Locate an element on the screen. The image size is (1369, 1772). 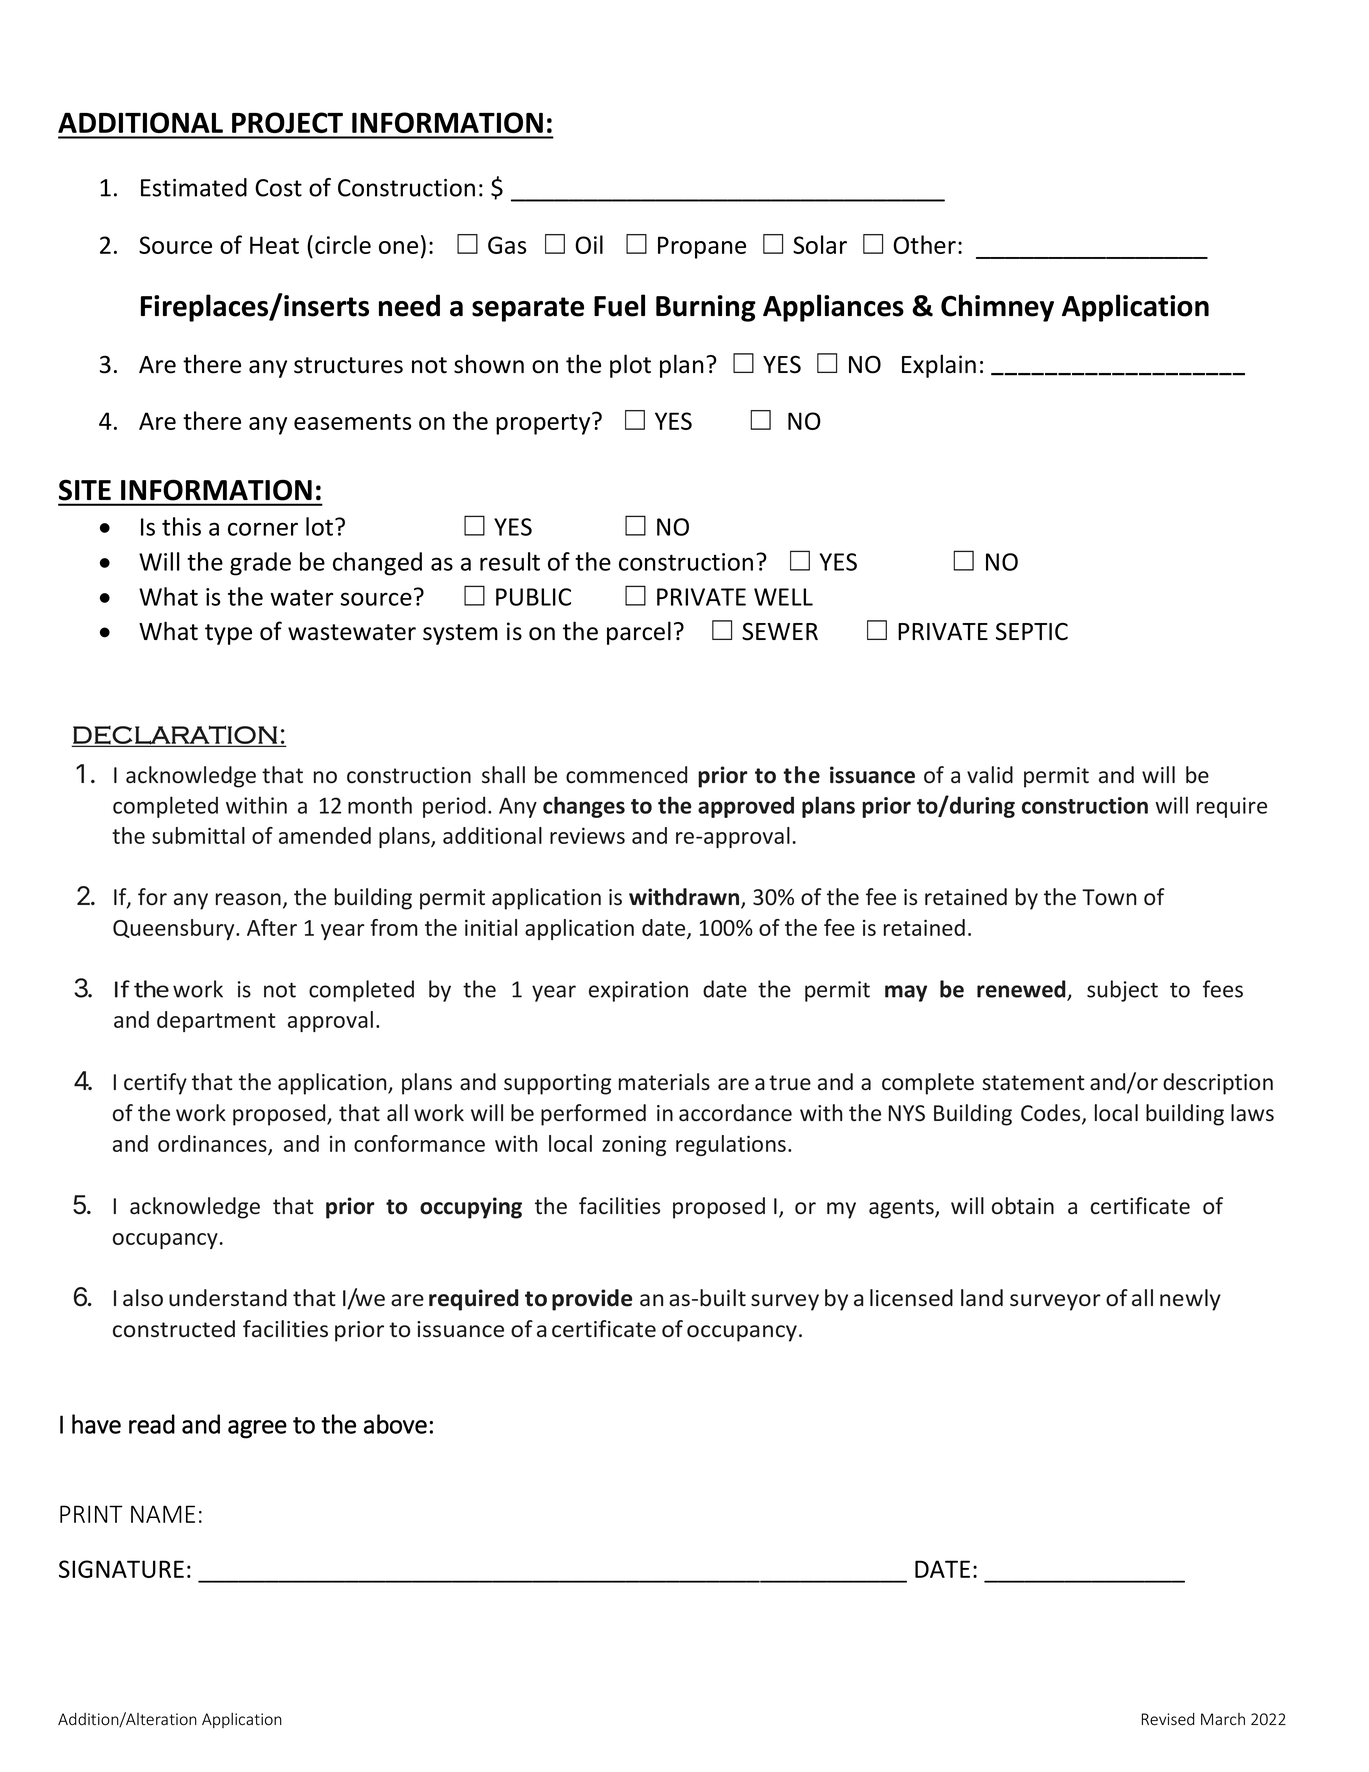
Town is located at coordinates (1109, 897).
